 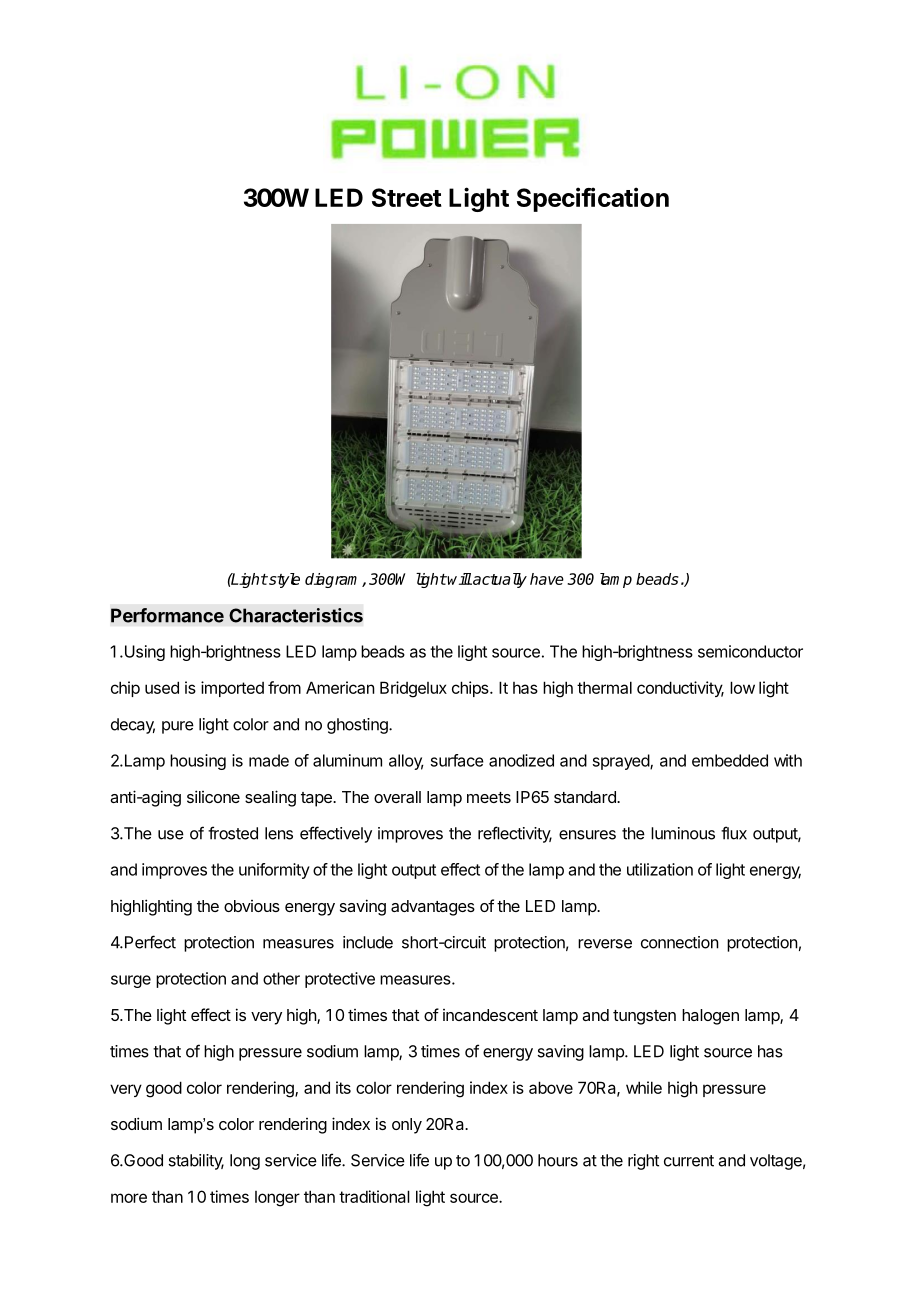 I want to click on have, so click(x=547, y=579).
